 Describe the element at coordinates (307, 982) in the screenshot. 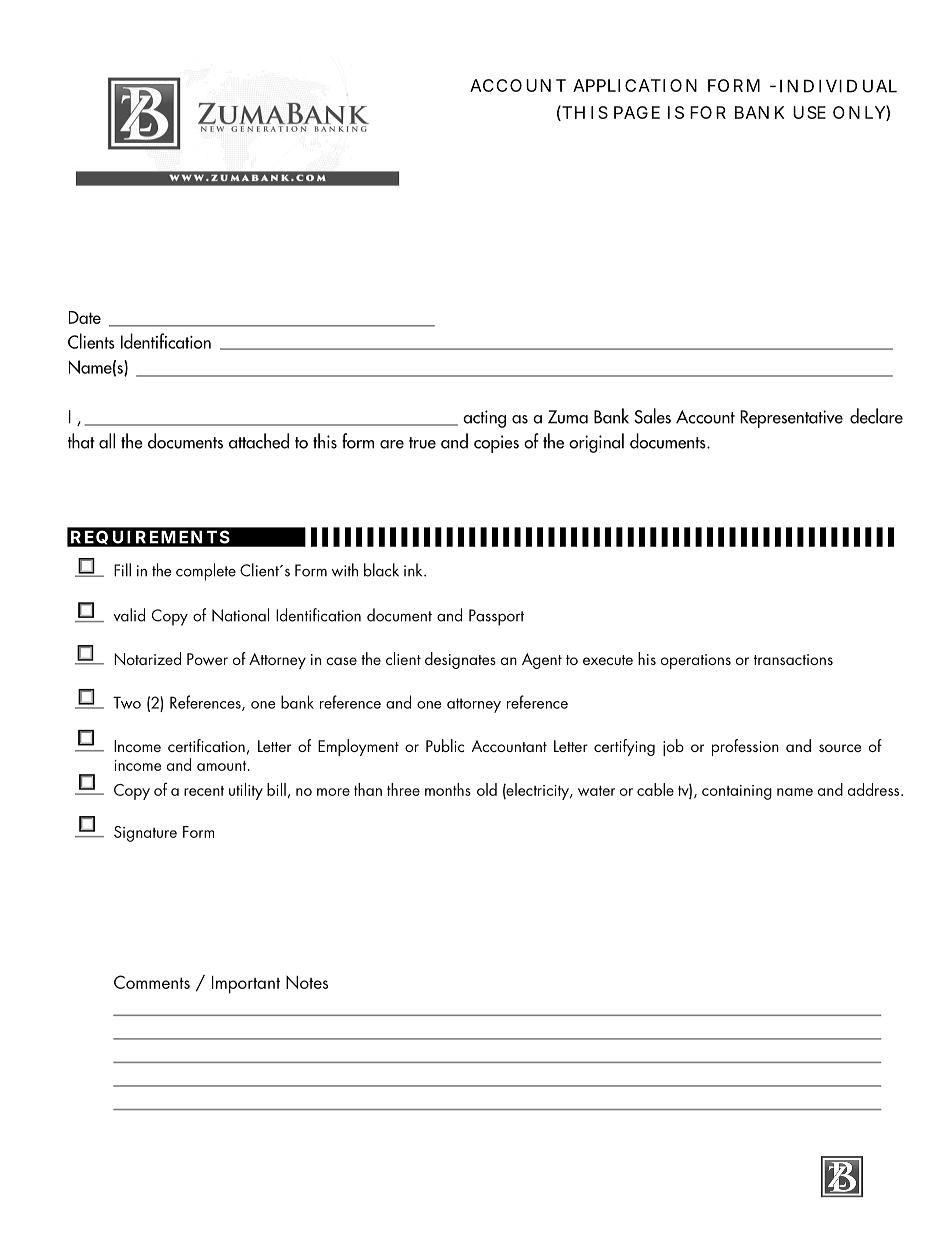

I see `Notes` at that location.
